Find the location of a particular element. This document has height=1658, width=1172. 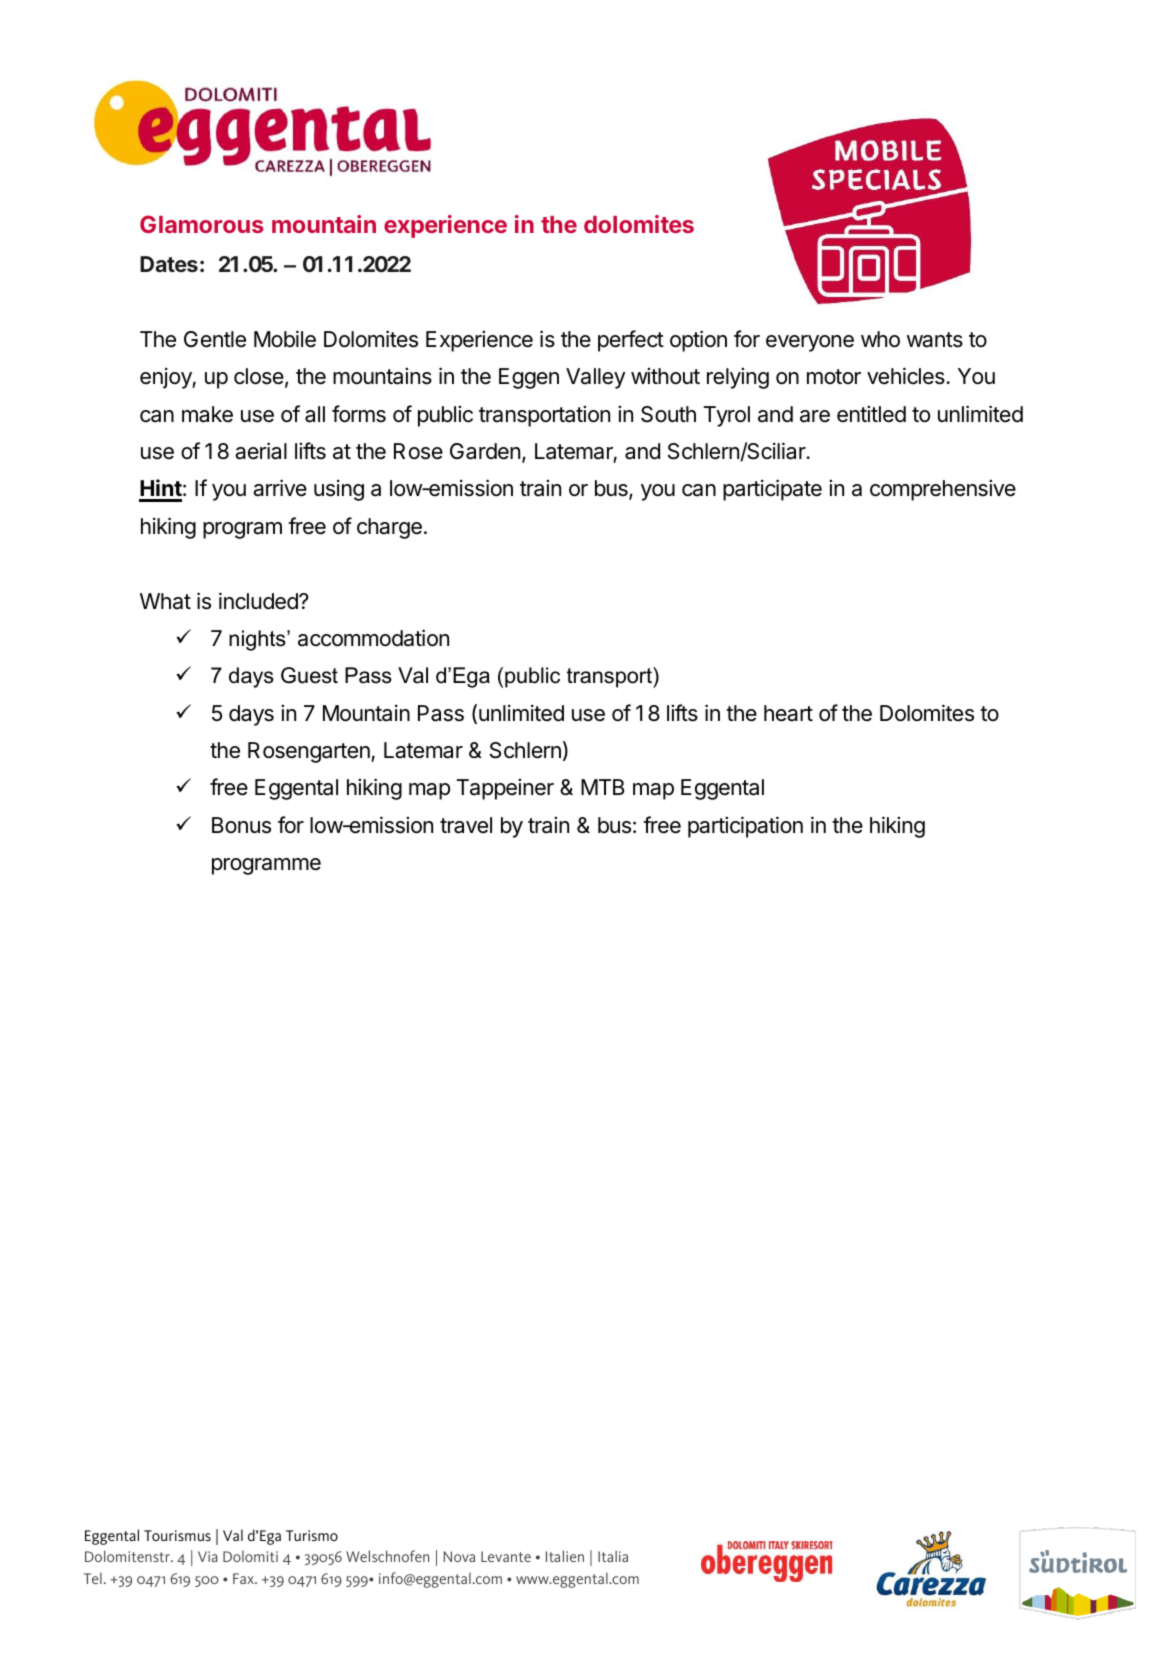

travel is located at coordinates (466, 825).
